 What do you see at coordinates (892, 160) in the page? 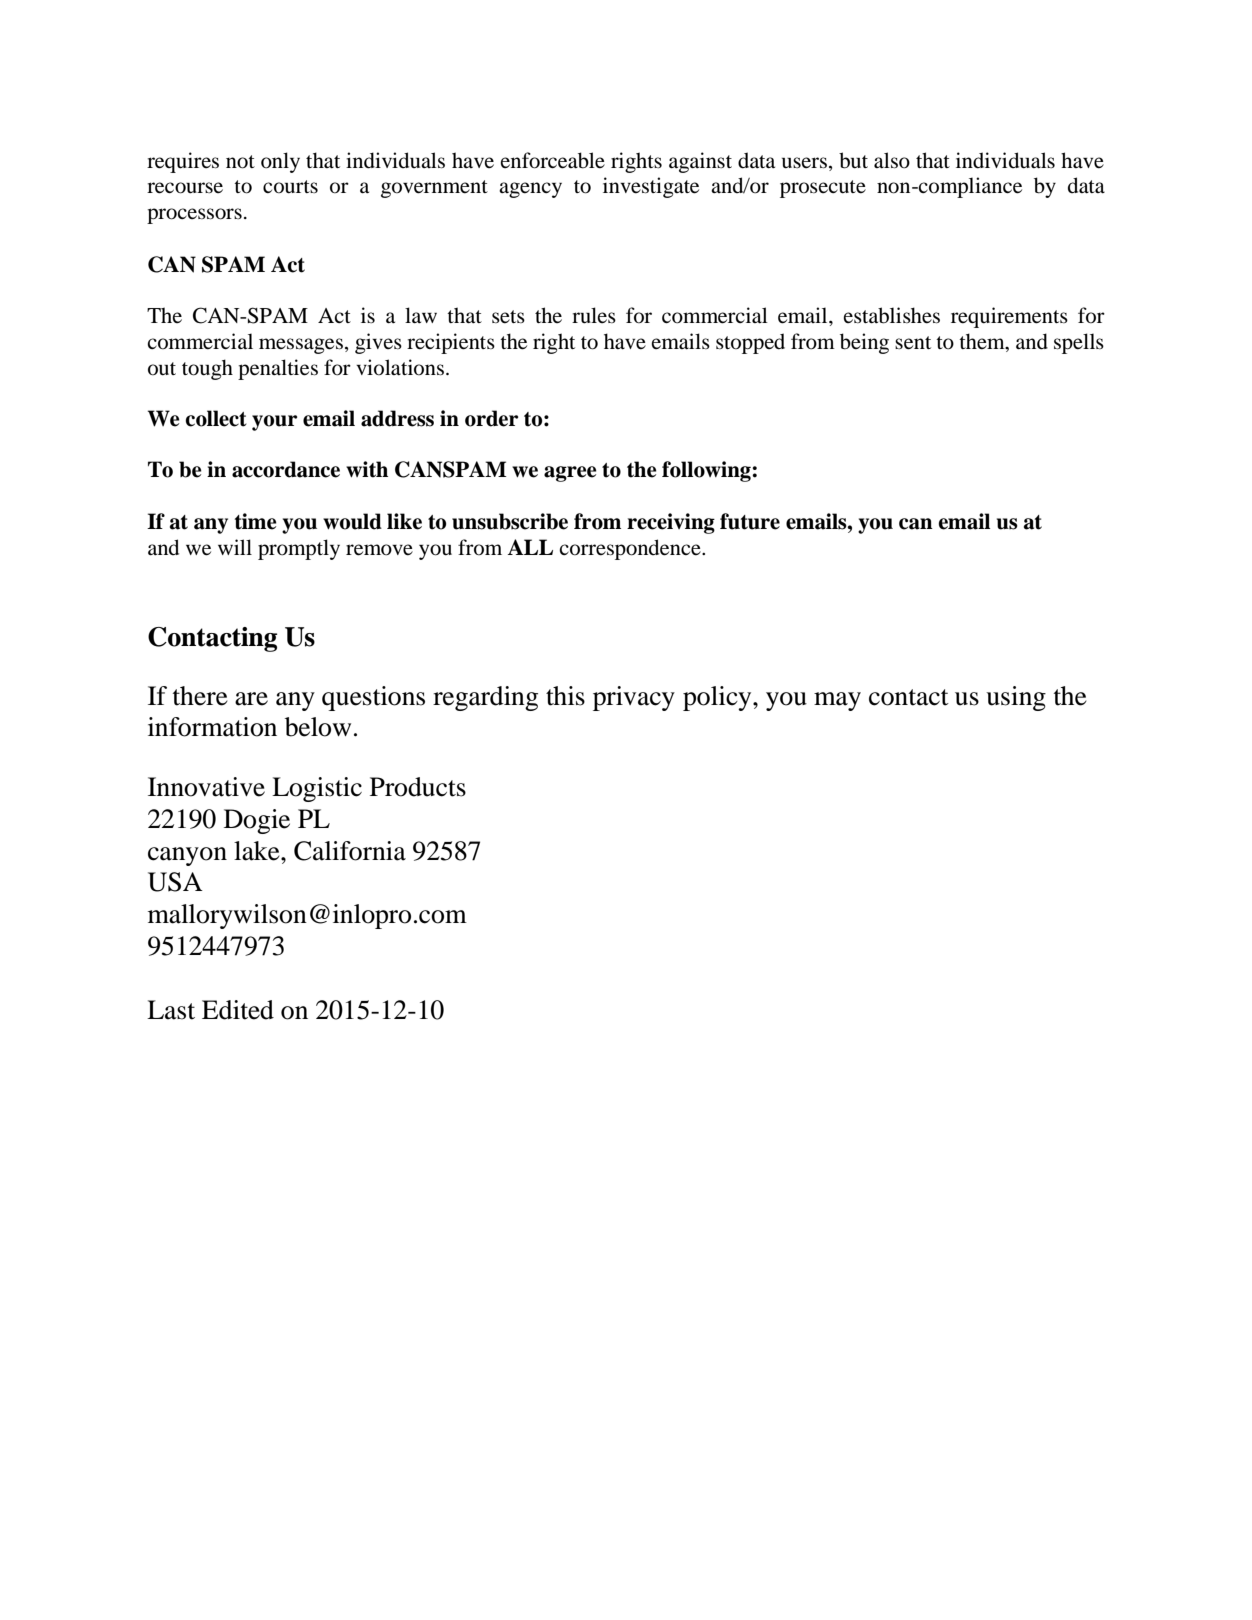
I see `also` at bounding box center [892, 160].
